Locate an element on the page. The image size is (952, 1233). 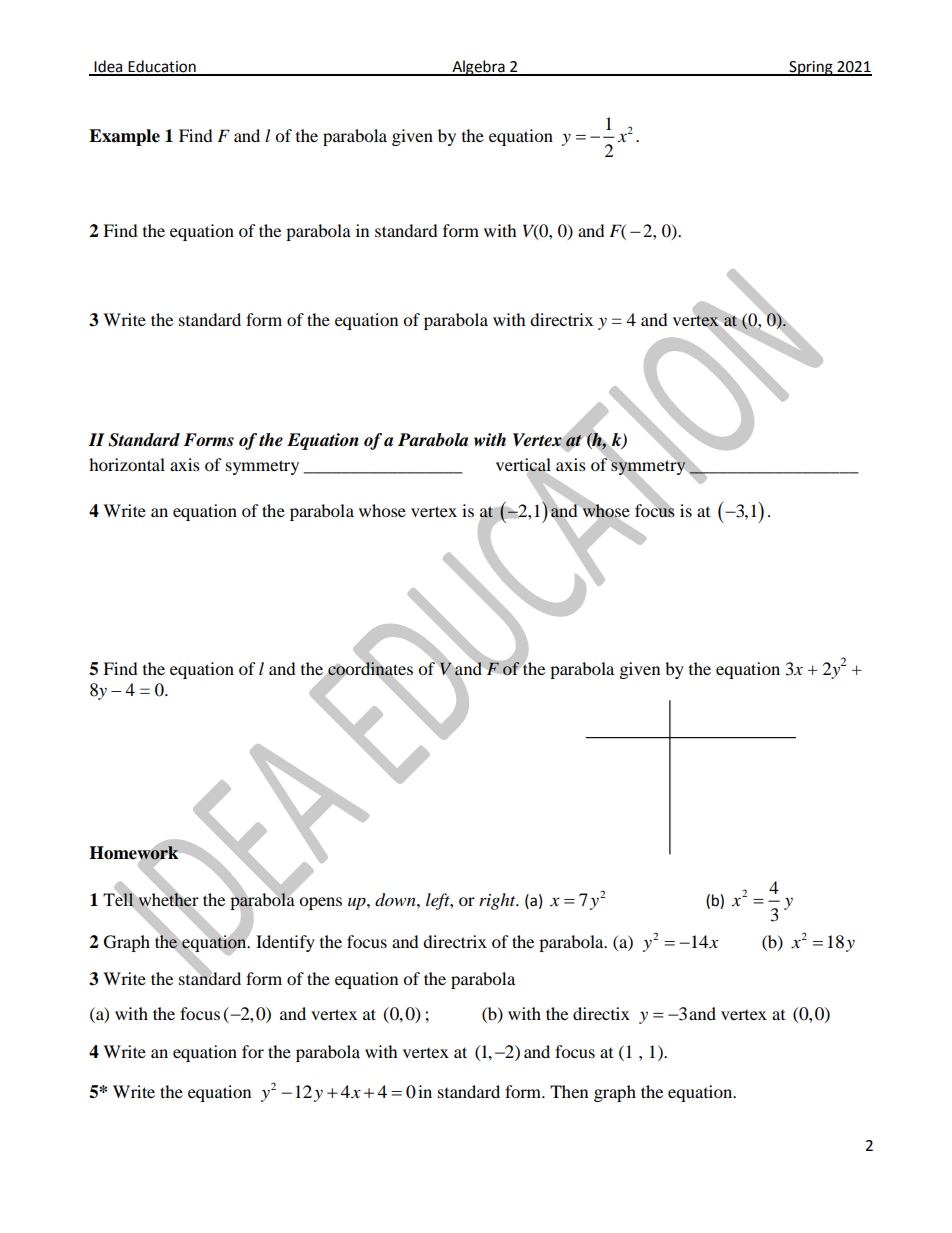
opens is located at coordinates (320, 903).
